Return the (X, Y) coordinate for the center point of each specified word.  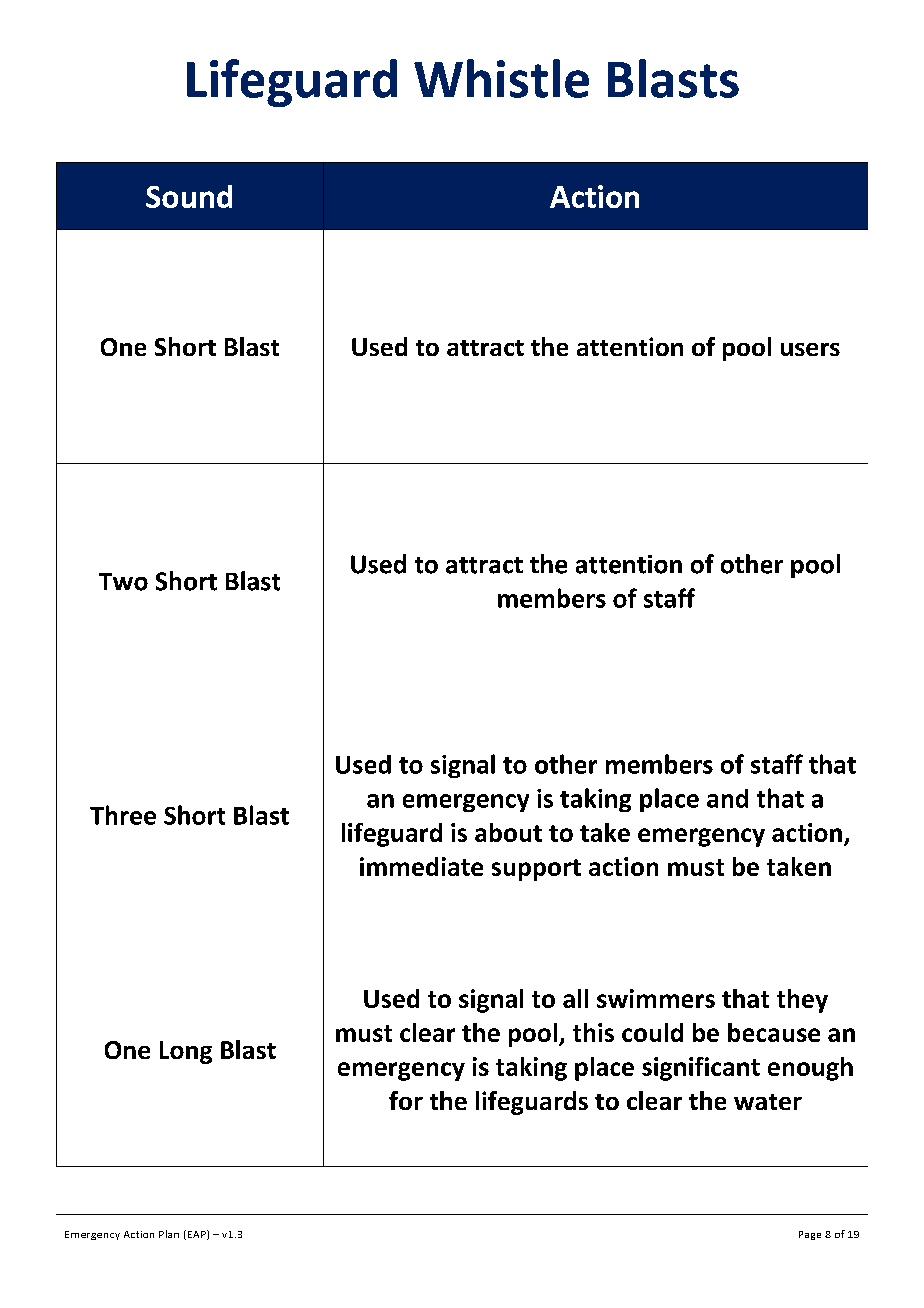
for (406, 1100)
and (727, 798)
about (508, 832)
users (810, 349)
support (536, 870)
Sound (189, 196)
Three (123, 815)
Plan (169, 1234)
